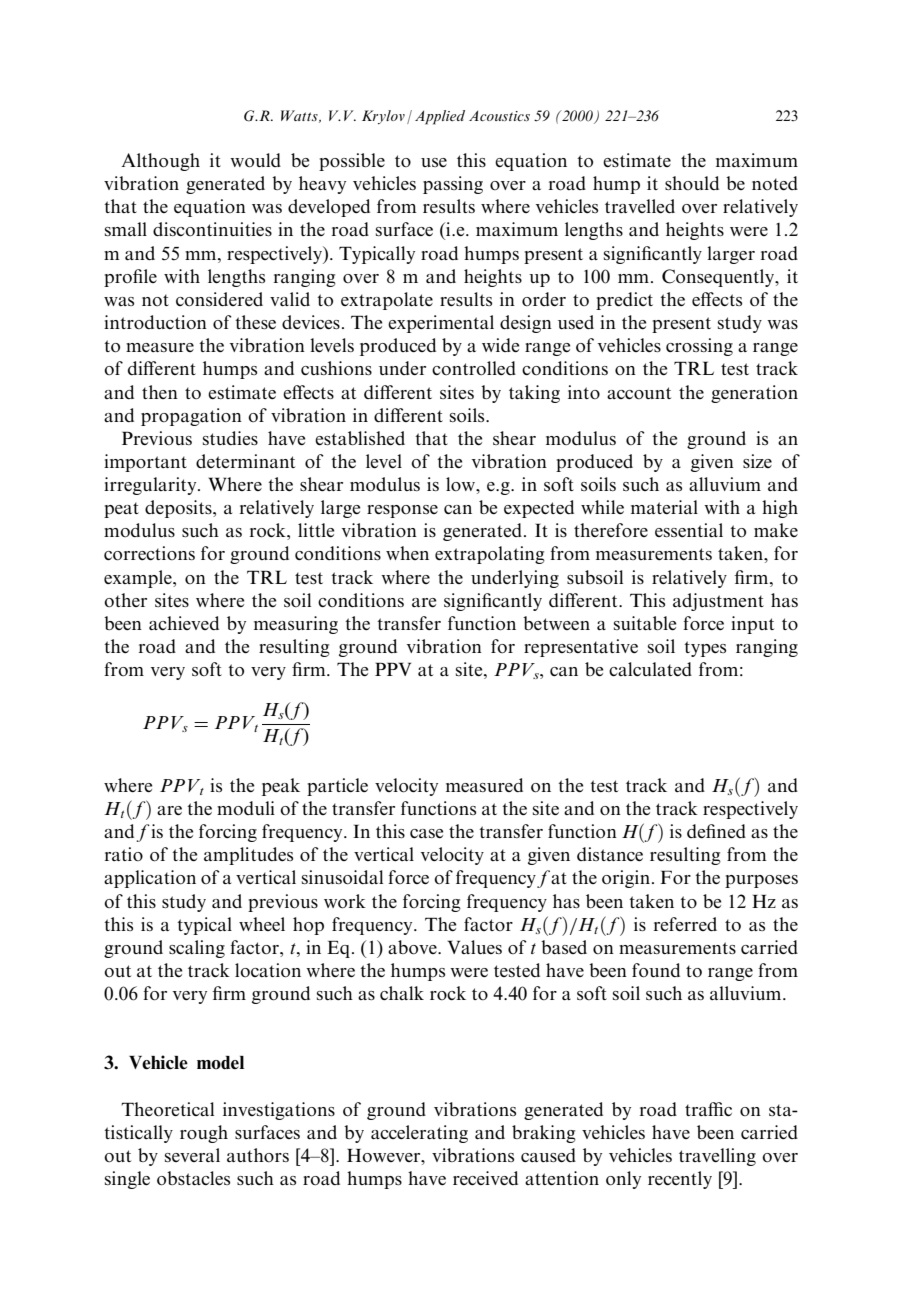 This screenshot has width=906, height=1316. Describe the element at coordinates (191, 417) in the screenshot. I see `propagation` at that location.
